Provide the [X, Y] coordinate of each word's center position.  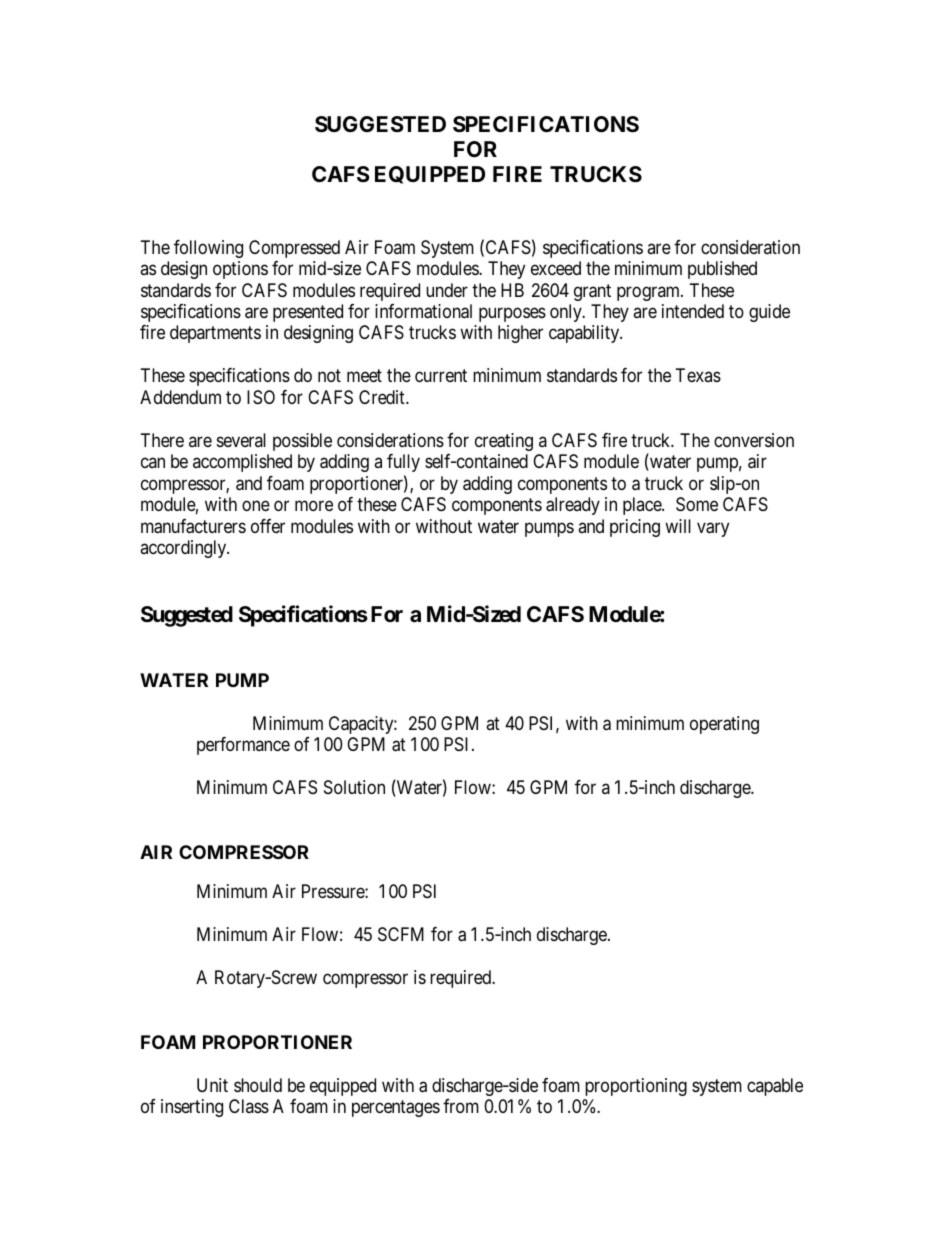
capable [775, 1087]
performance [243, 746]
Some [697, 504]
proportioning [636, 1087]
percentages [396, 1108]
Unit [212, 1085]
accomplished [242, 463]
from [461, 1106]
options [240, 270]
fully [403, 463]
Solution [354, 787]
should [258, 1085]
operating [724, 725]
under [447, 290]
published [722, 270]
